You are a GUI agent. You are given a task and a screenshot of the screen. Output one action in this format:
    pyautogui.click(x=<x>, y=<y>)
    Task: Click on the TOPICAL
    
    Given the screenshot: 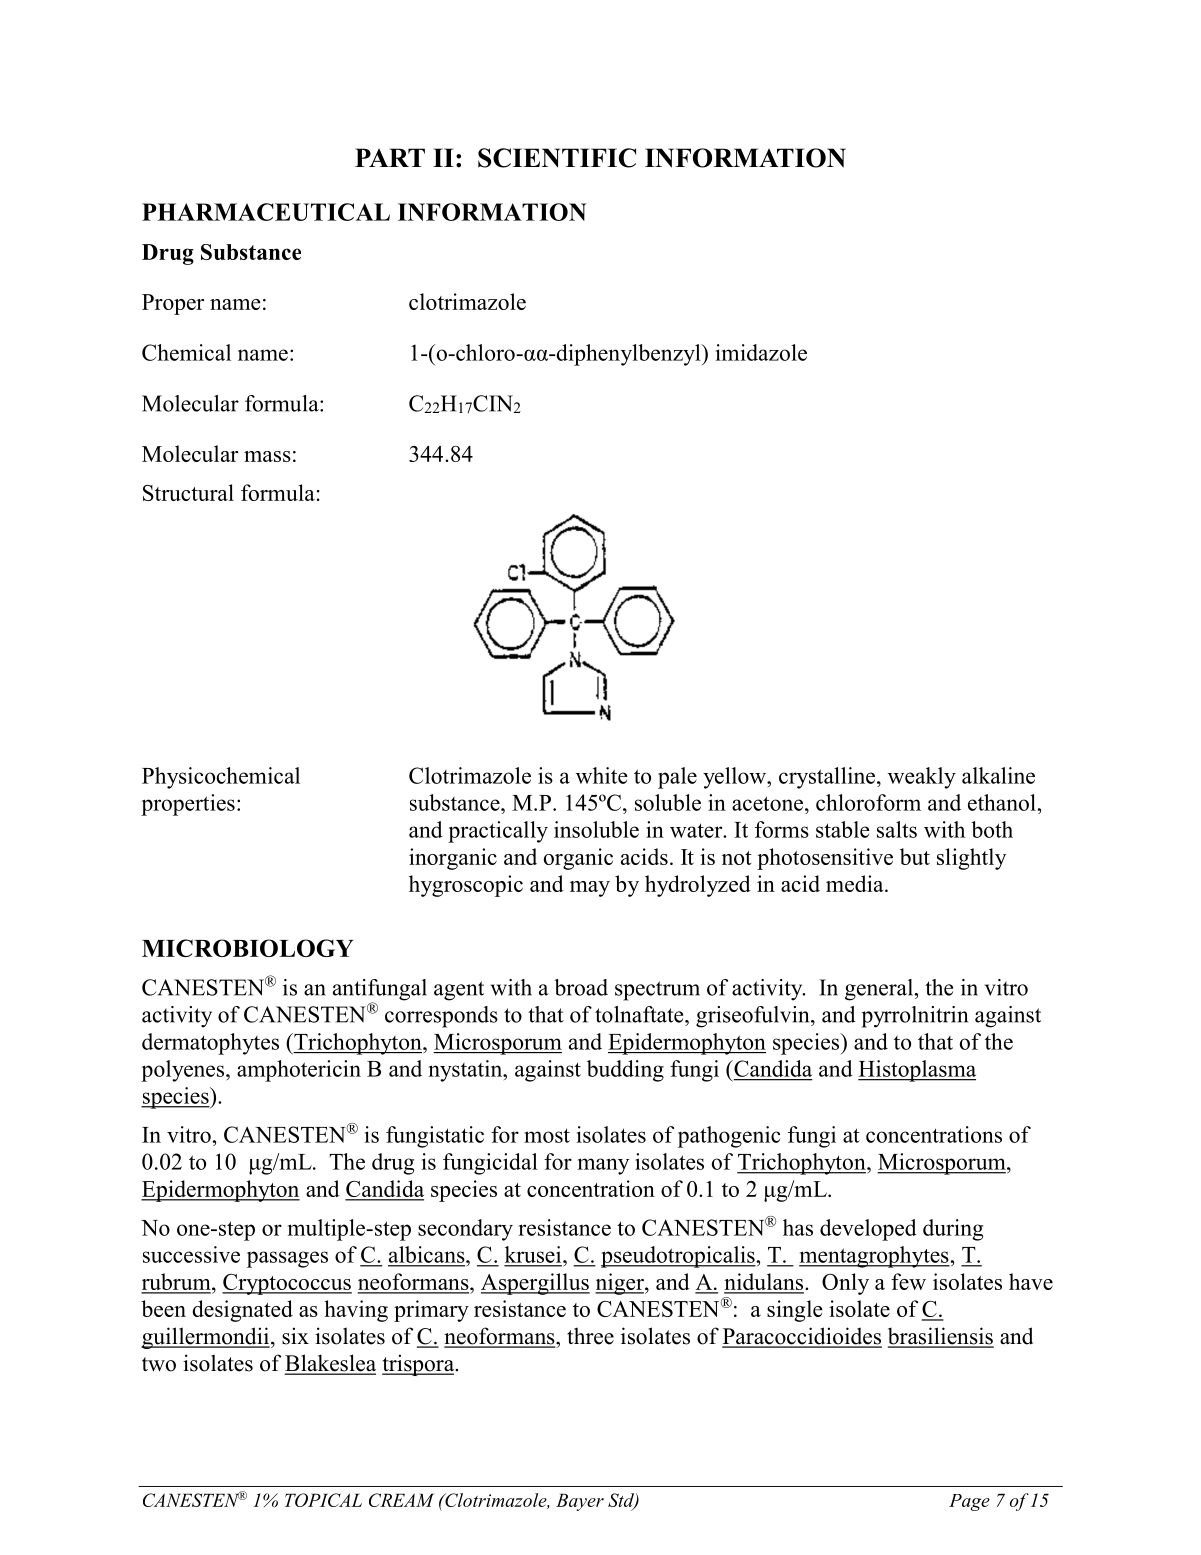 What is the action you would take?
    pyautogui.click(x=323, y=1500)
